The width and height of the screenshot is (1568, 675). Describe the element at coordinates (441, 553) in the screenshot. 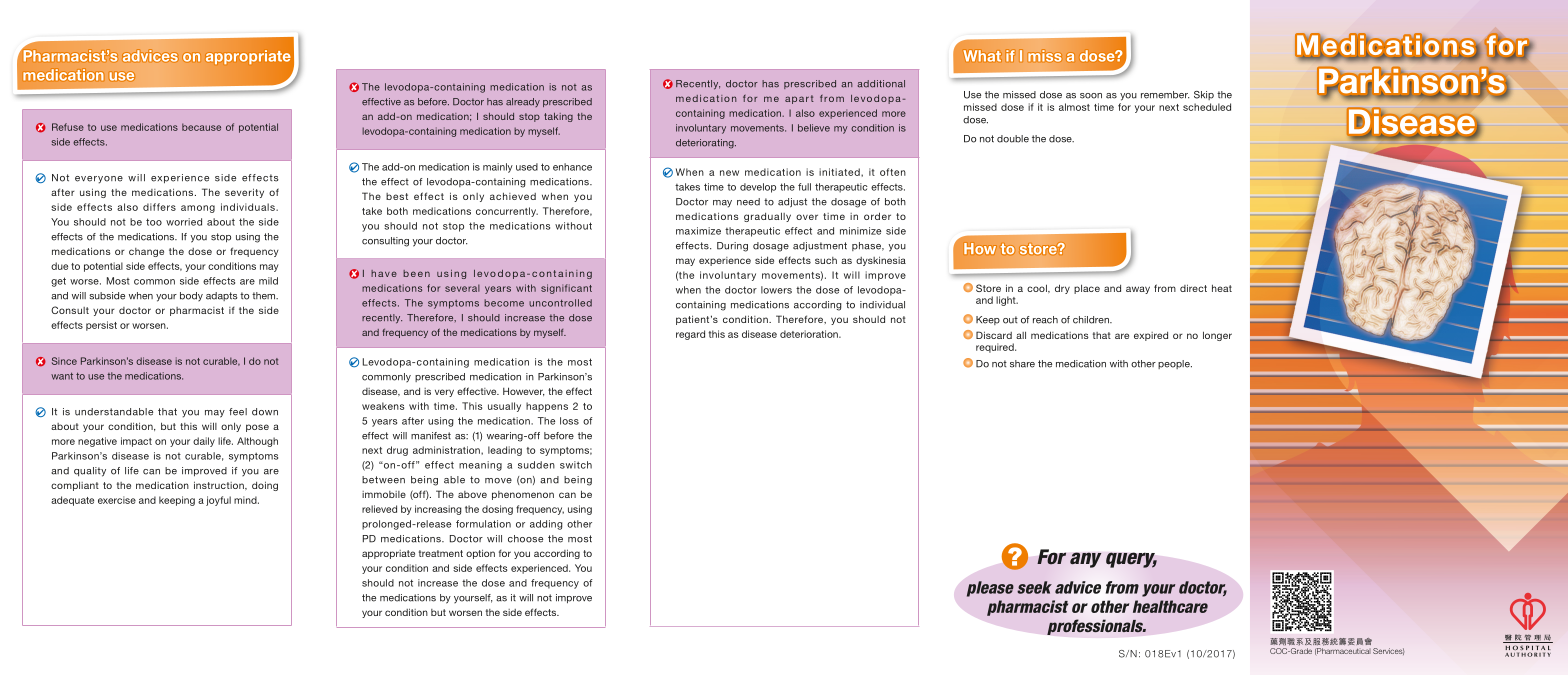

I see `treatment` at that location.
